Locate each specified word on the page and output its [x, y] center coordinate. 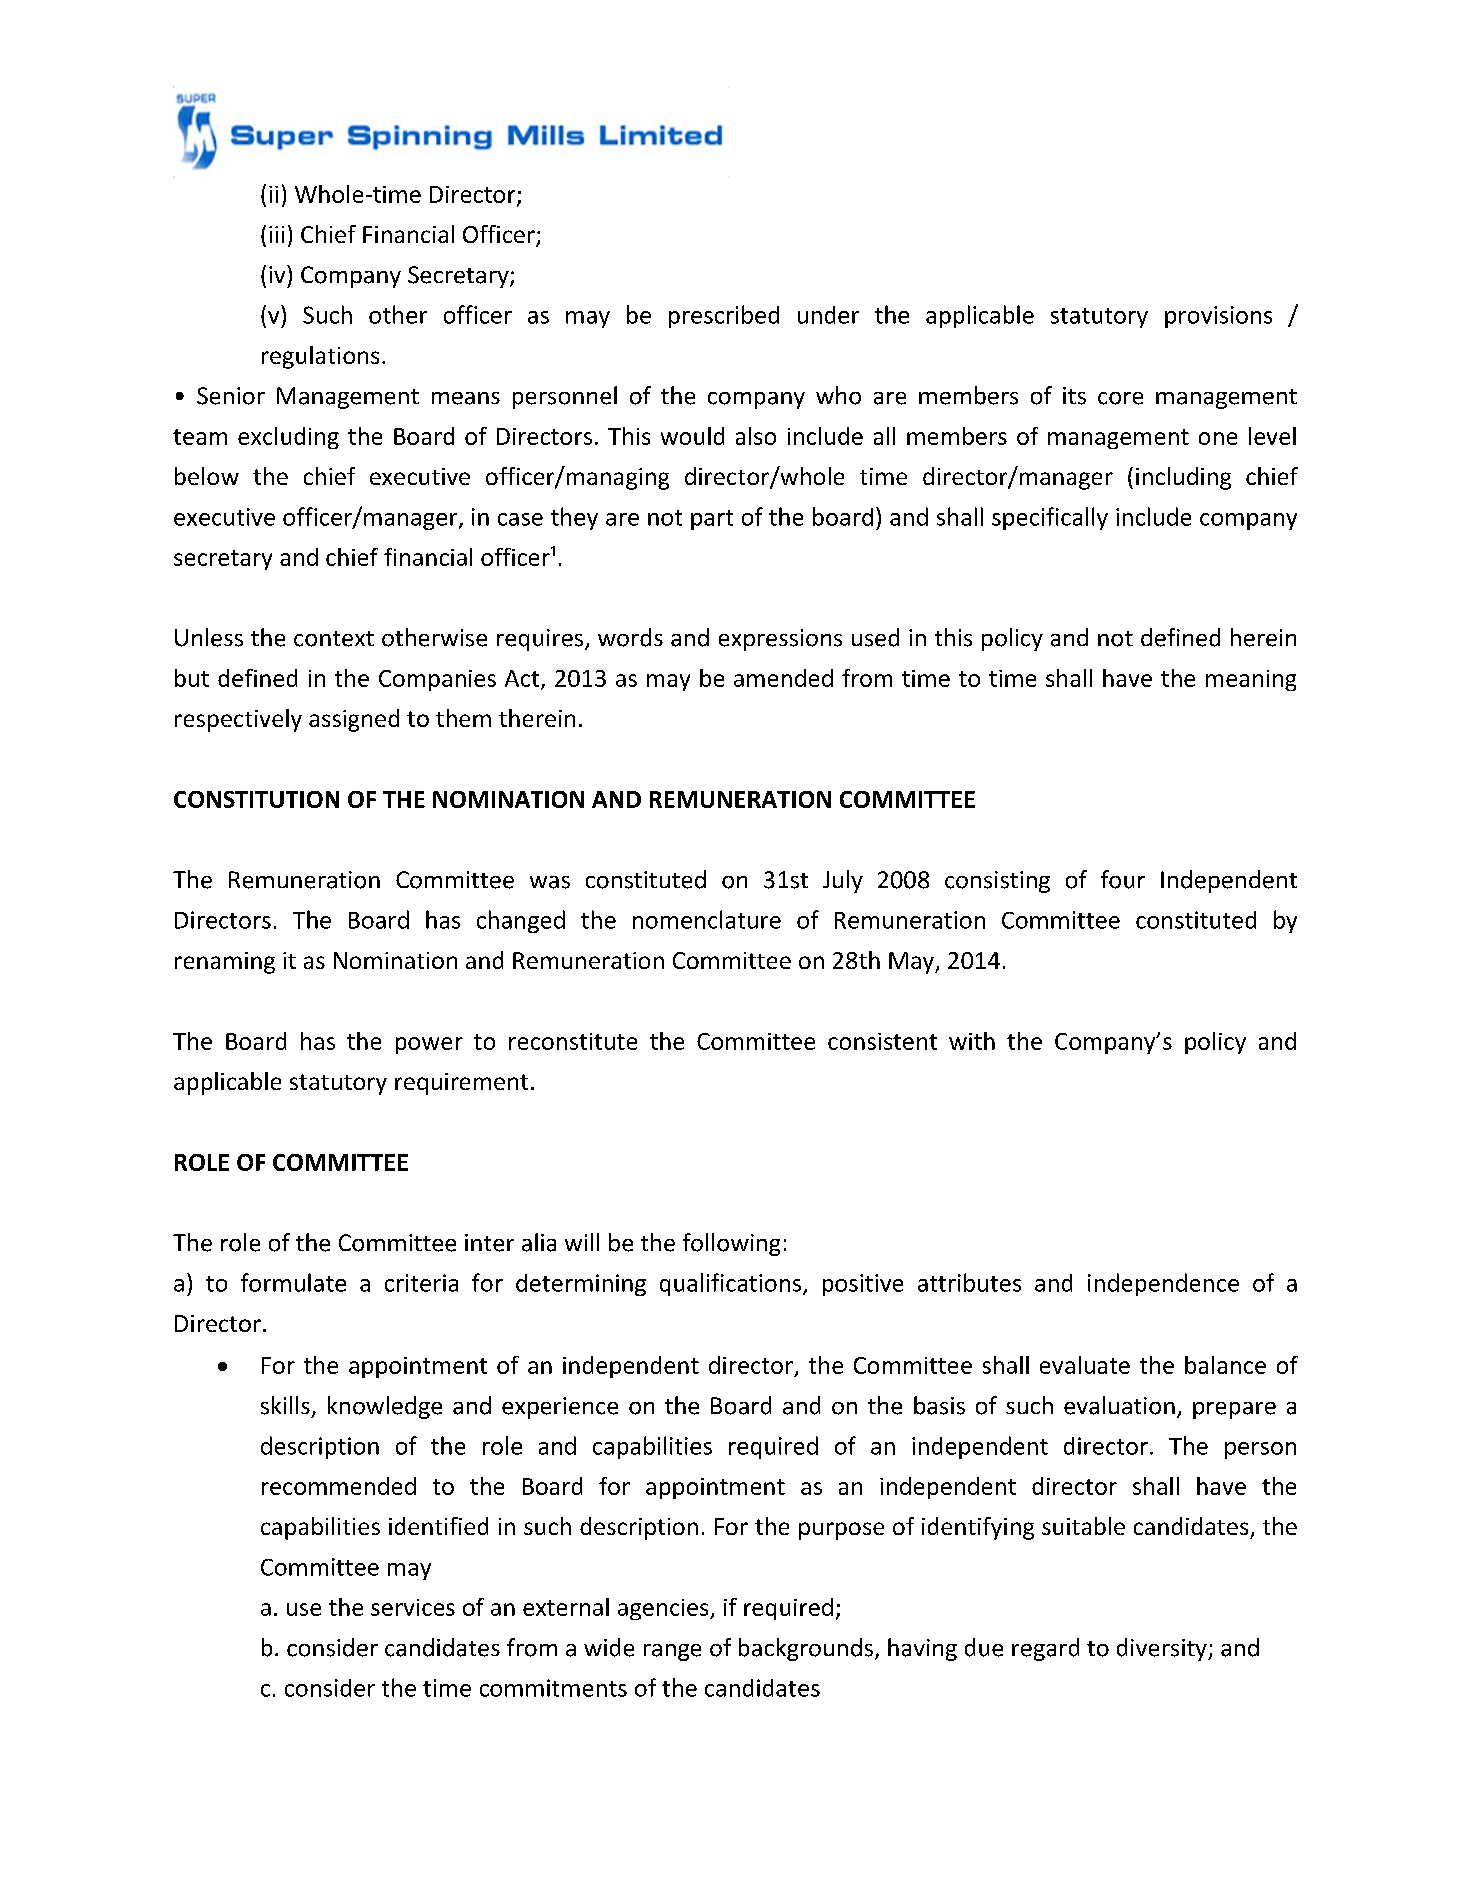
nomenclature [707, 919]
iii [276, 234]
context [334, 639]
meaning [1251, 680]
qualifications [732, 1284]
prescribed [724, 316]
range [672, 1652]
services [413, 1607]
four [1123, 879]
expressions [780, 640]
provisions [1218, 317]
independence [1163, 1284]
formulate [293, 1282]
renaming [225, 963]
